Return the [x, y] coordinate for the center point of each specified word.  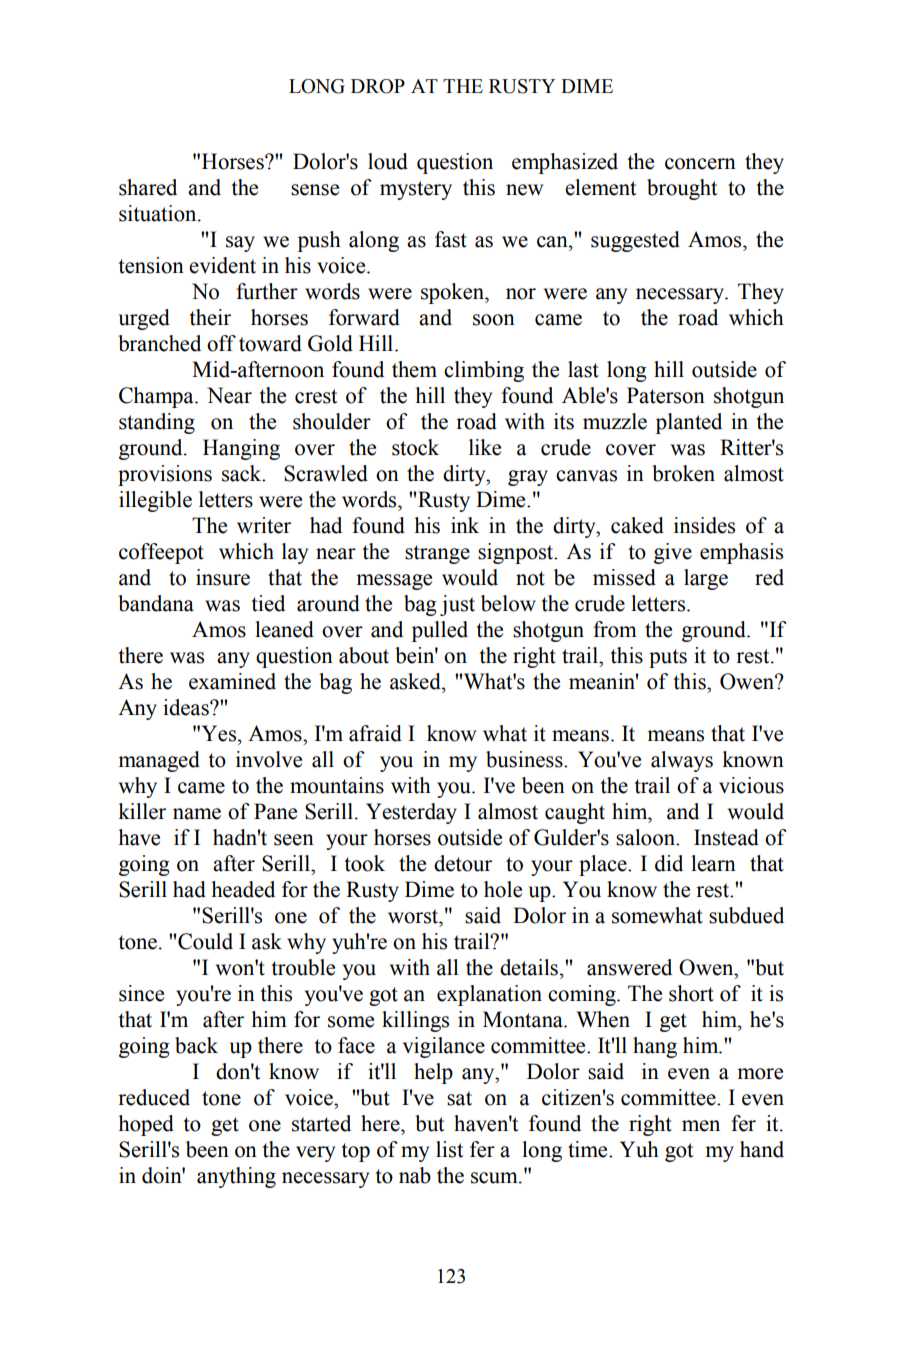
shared [148, 187]
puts [668, 658]
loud [388, 161]
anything [236, 1177]
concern [700, 164]
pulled [440, 631]
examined [232, 681]
